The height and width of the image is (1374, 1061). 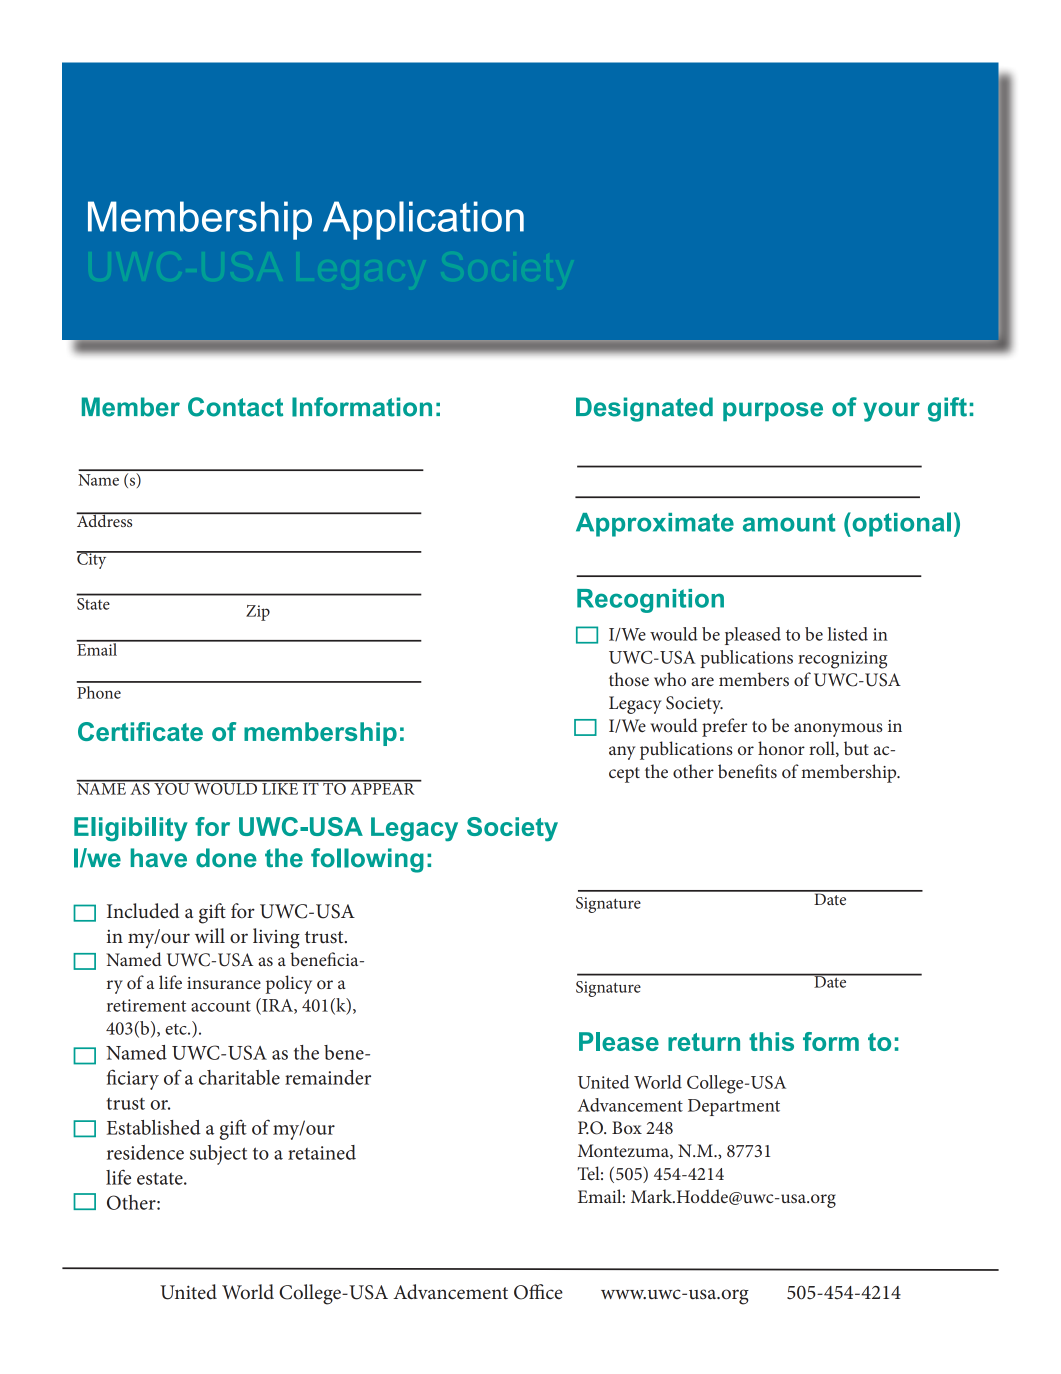 What do you see at coordinates (235, 407) in the image?
I see `Contact` at bounding box center [235, 407].
